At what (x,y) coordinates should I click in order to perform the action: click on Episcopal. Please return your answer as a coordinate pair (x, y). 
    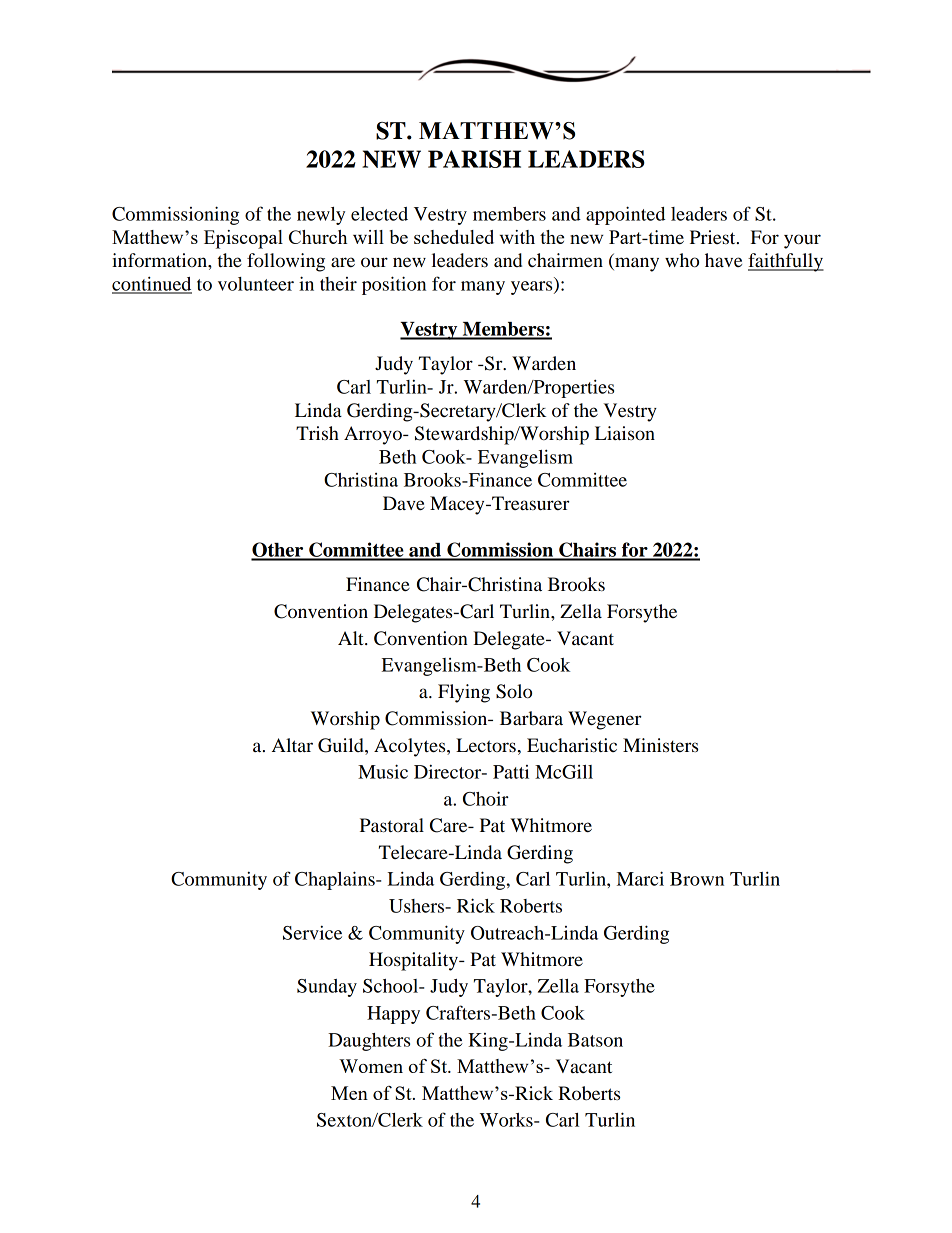
    Looking at the image, I should click on (243, 239).
